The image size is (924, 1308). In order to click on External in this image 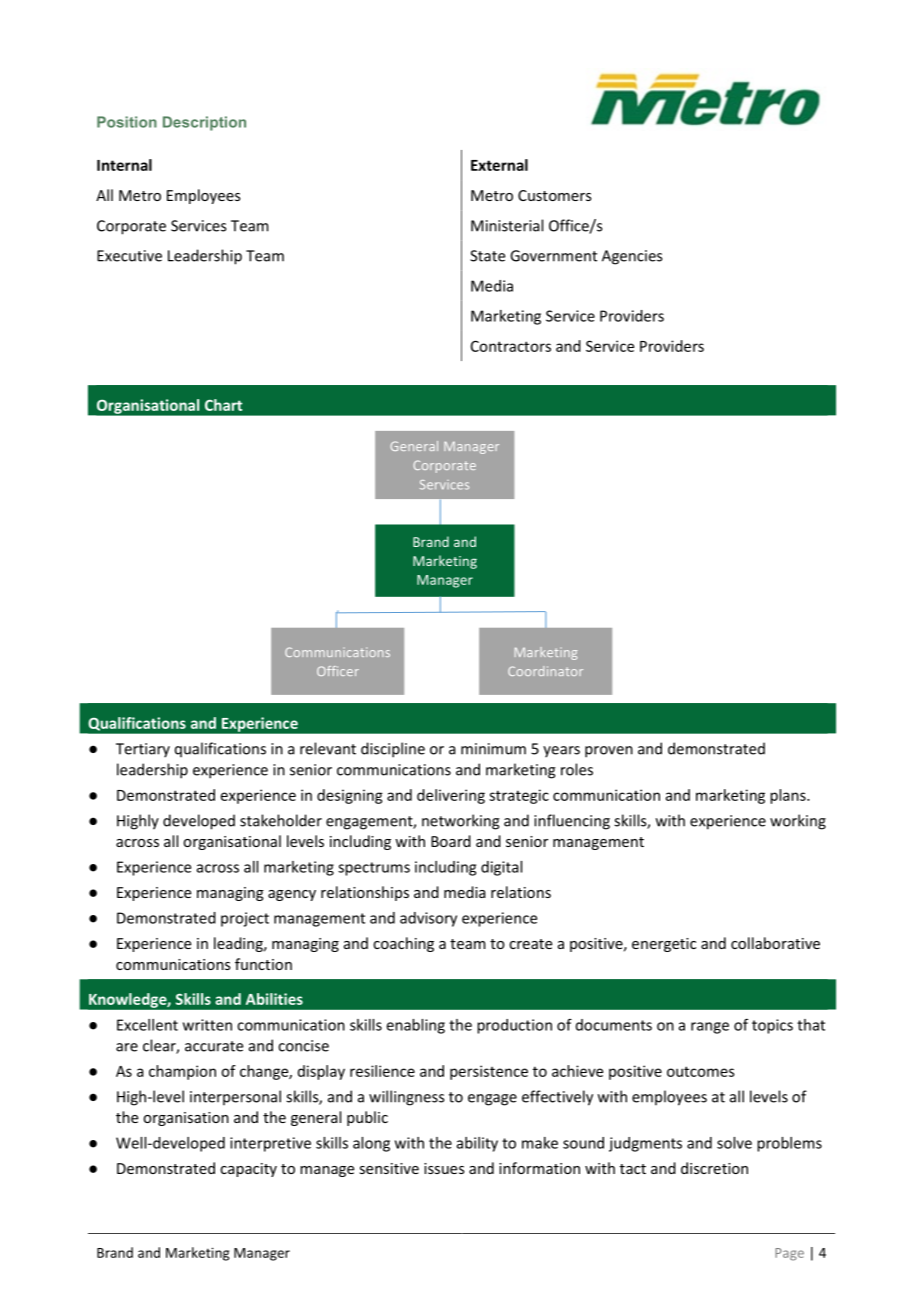, I will do `click(499, 165)`.
